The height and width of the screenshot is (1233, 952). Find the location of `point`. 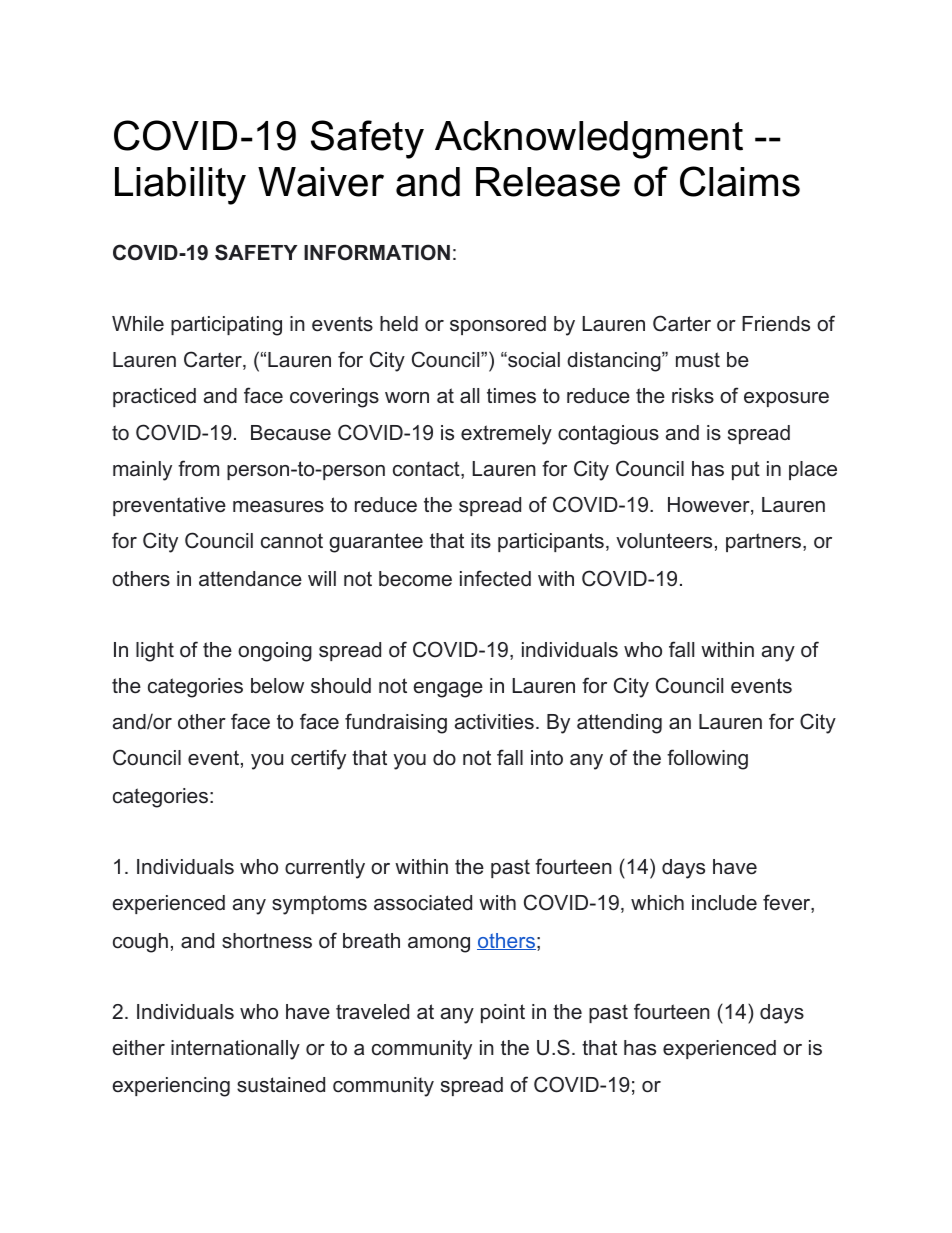

point is located at coordinates (503, 1013).
